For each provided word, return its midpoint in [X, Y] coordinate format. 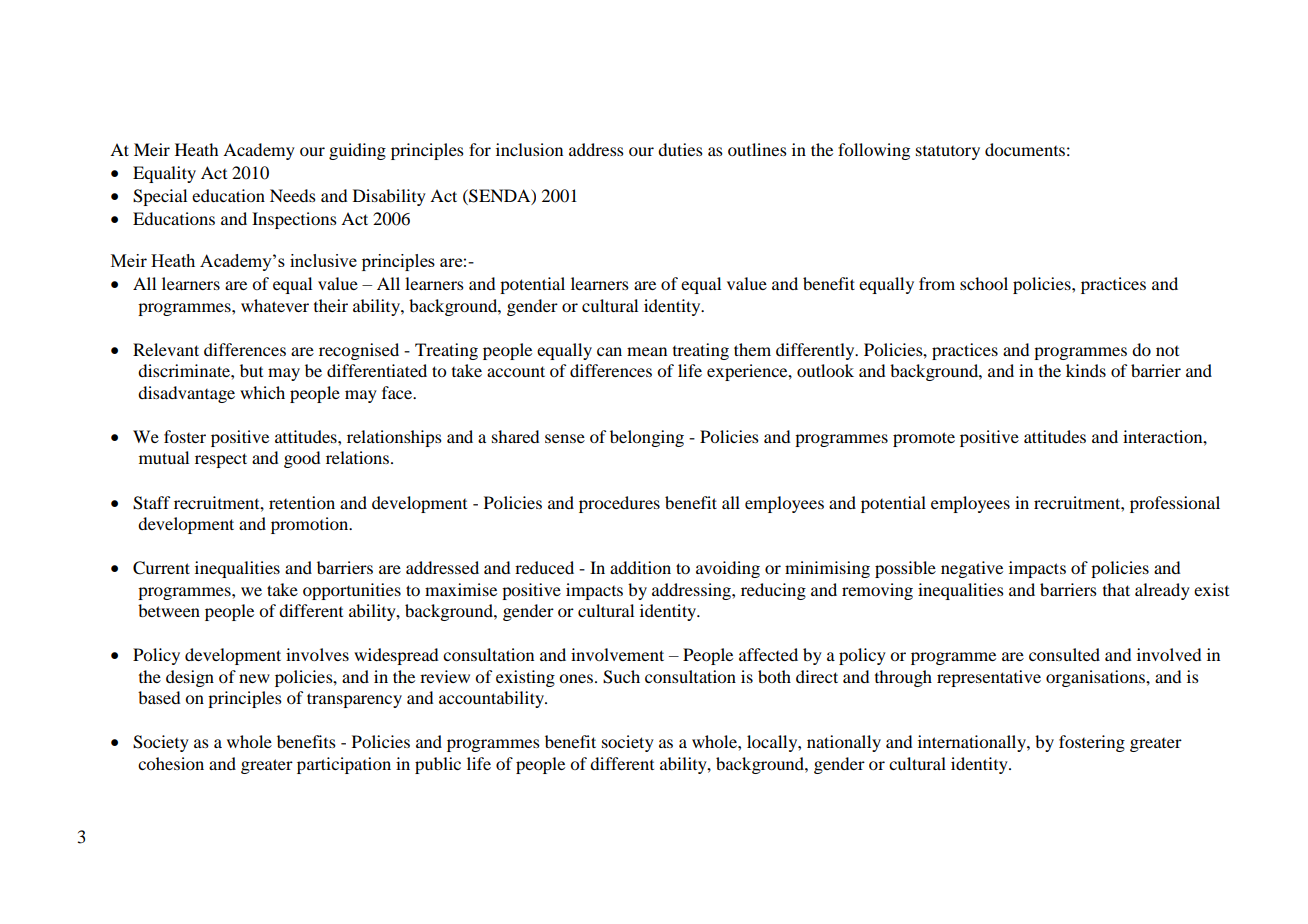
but [251, 370]
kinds [1086, 370]
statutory [948, 152]
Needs [293, 195]
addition [640, 567]
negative [972, 569]
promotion [311, 525]
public [438, 765]
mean [647, 351]
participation [344, 765]
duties [680, 149]
